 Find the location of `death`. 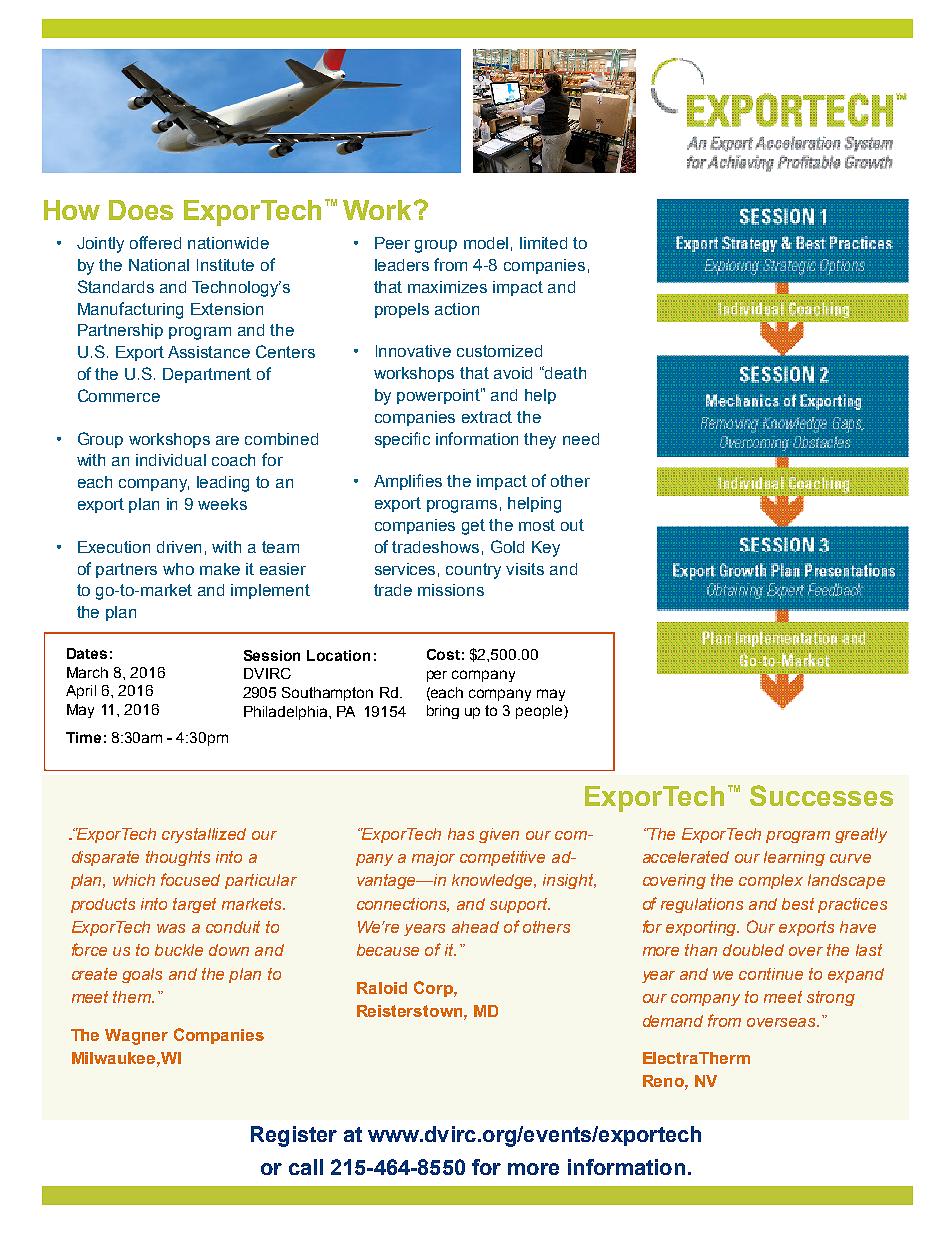

death is located at coordinates (565, 373).
